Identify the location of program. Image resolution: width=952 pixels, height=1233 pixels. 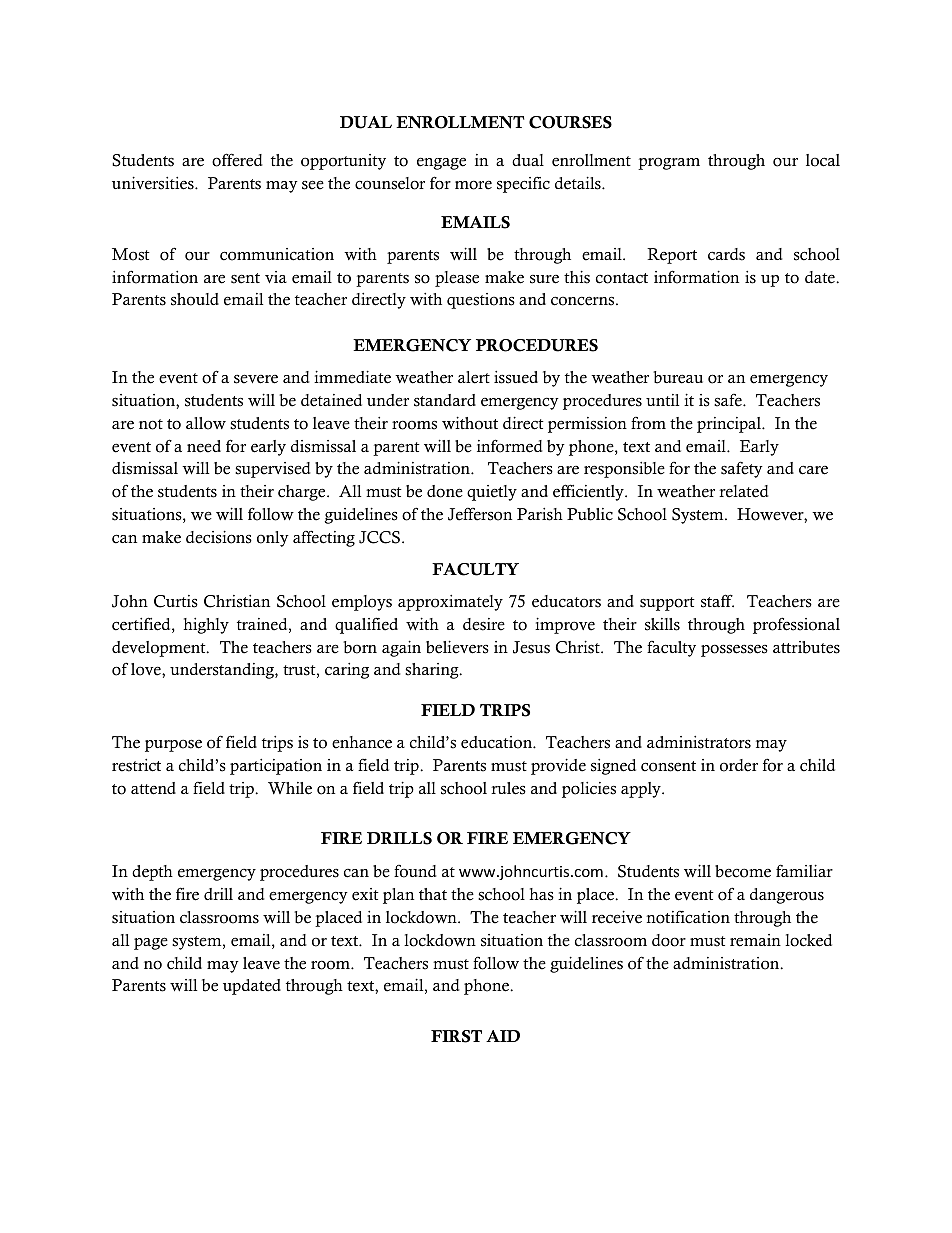
(669, 163).
